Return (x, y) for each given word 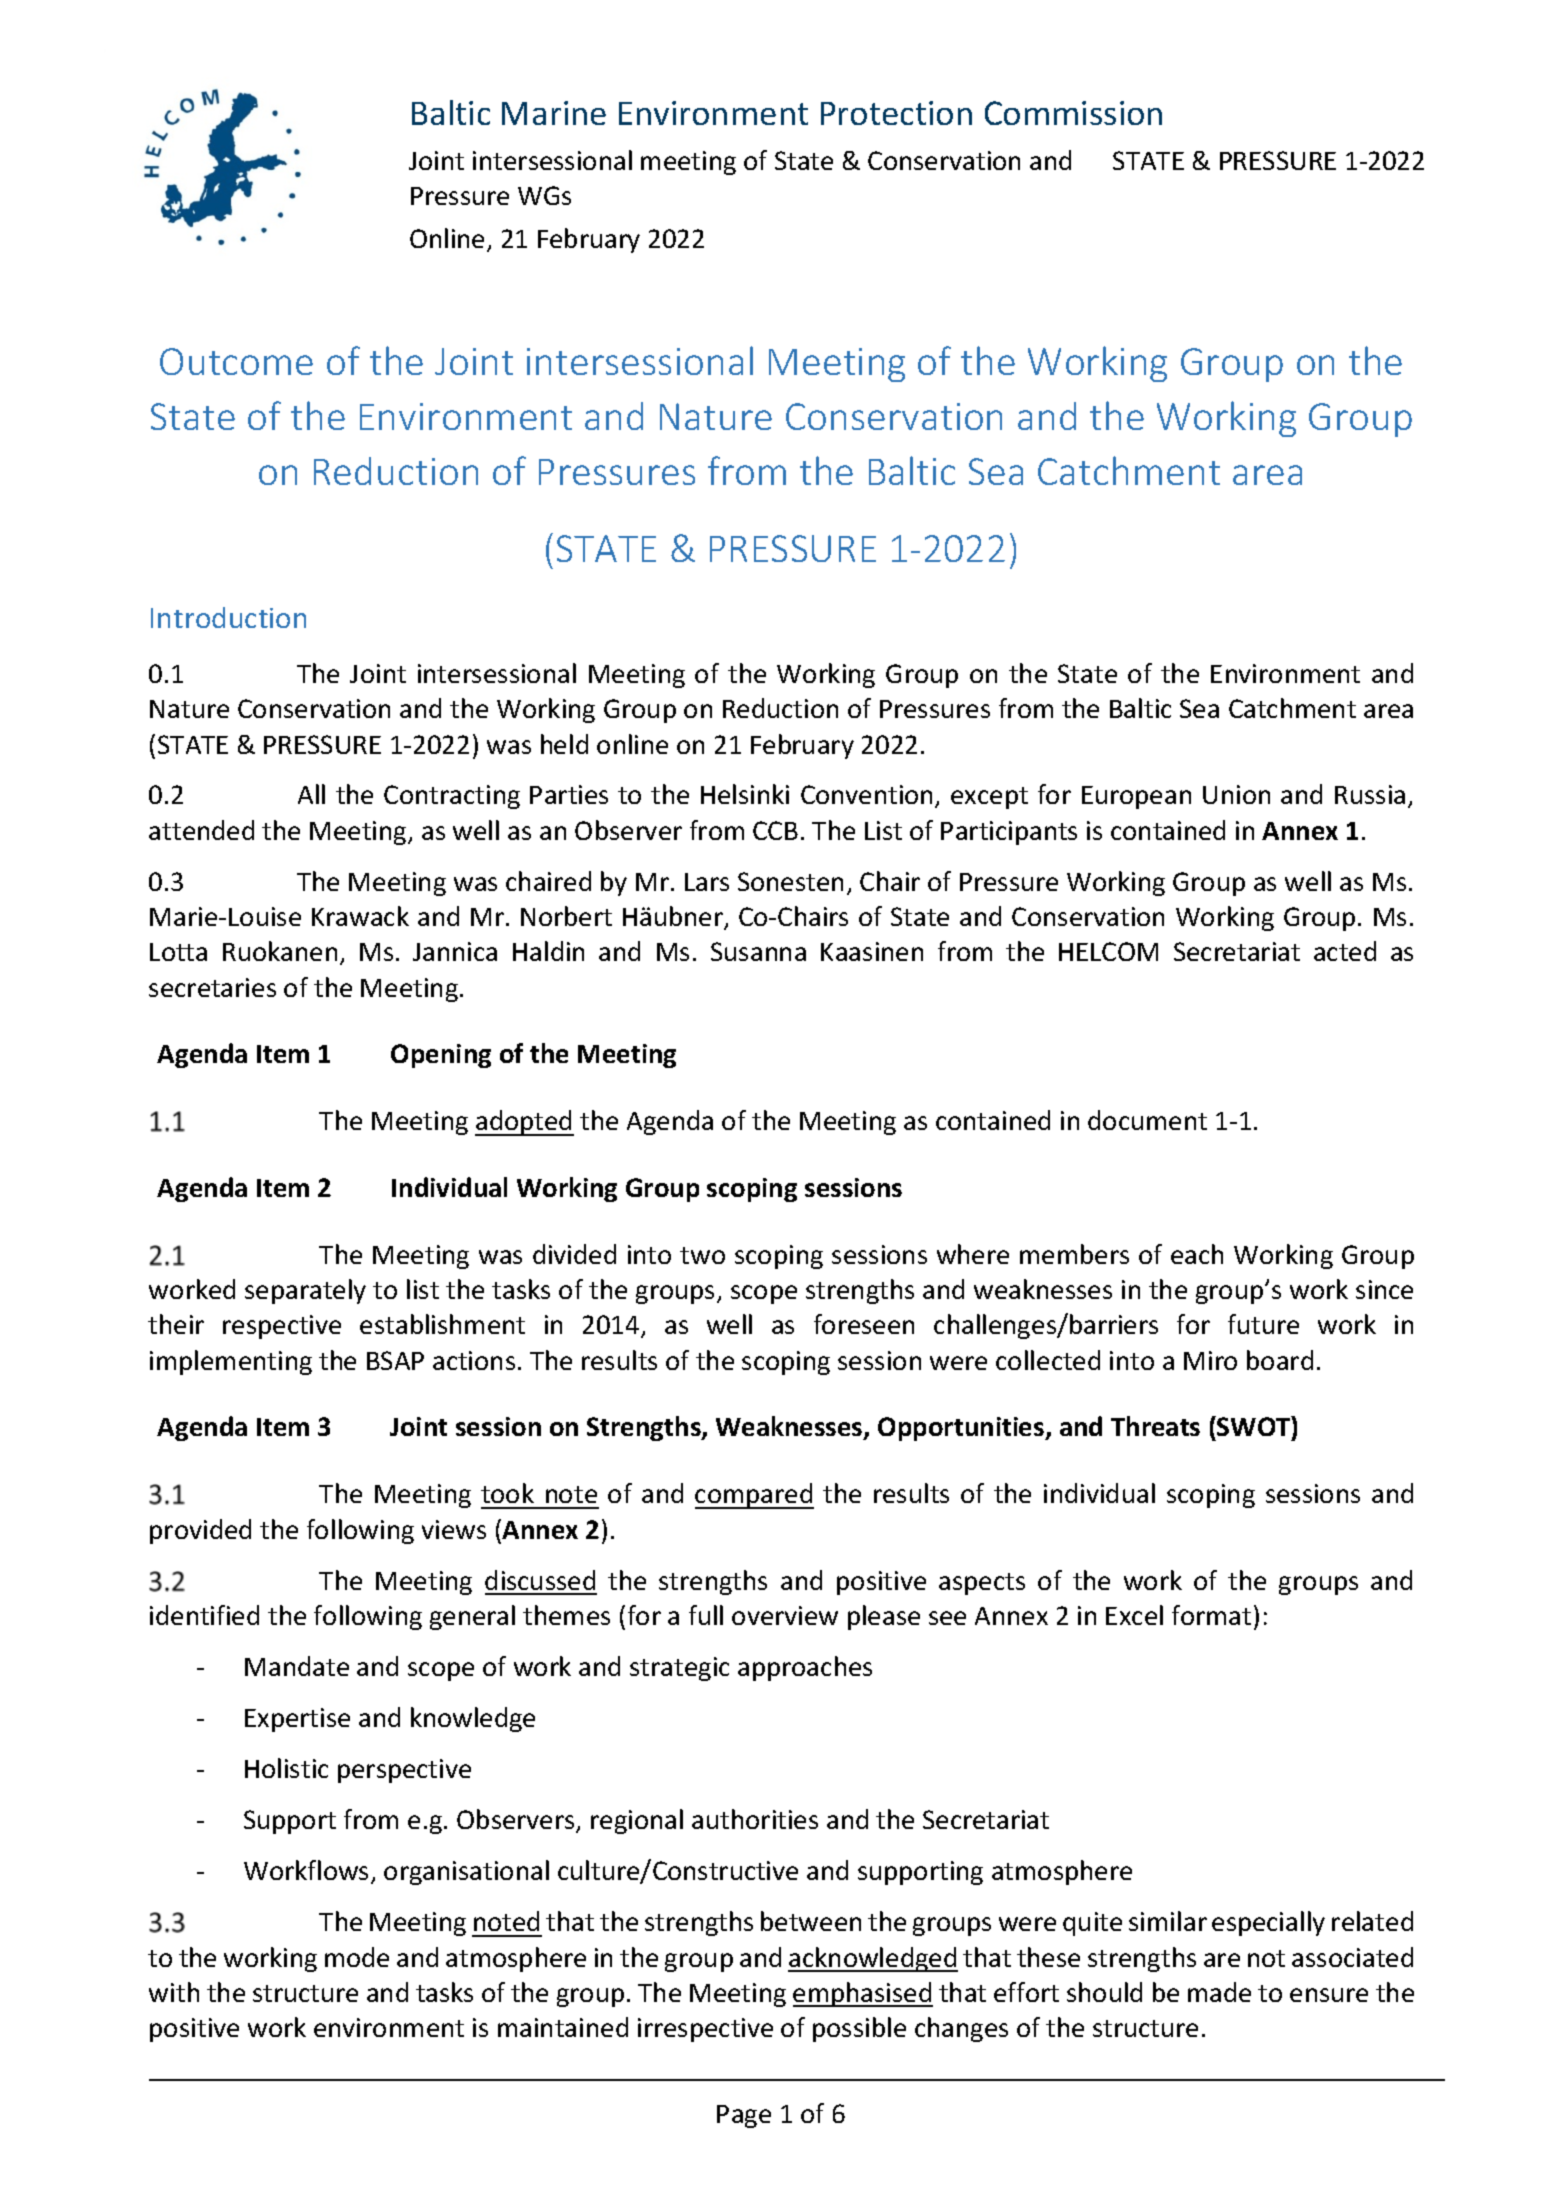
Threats (1155, 1426)
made (1219, 1992)
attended (201, 830)
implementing (231, 1362)
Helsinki (745, 794)
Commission (1073, 113)
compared (754, 1496)
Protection (896, 113)
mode (357, 1957)
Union (1236, 794)
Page (744, 2116)
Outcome (236, 361)
